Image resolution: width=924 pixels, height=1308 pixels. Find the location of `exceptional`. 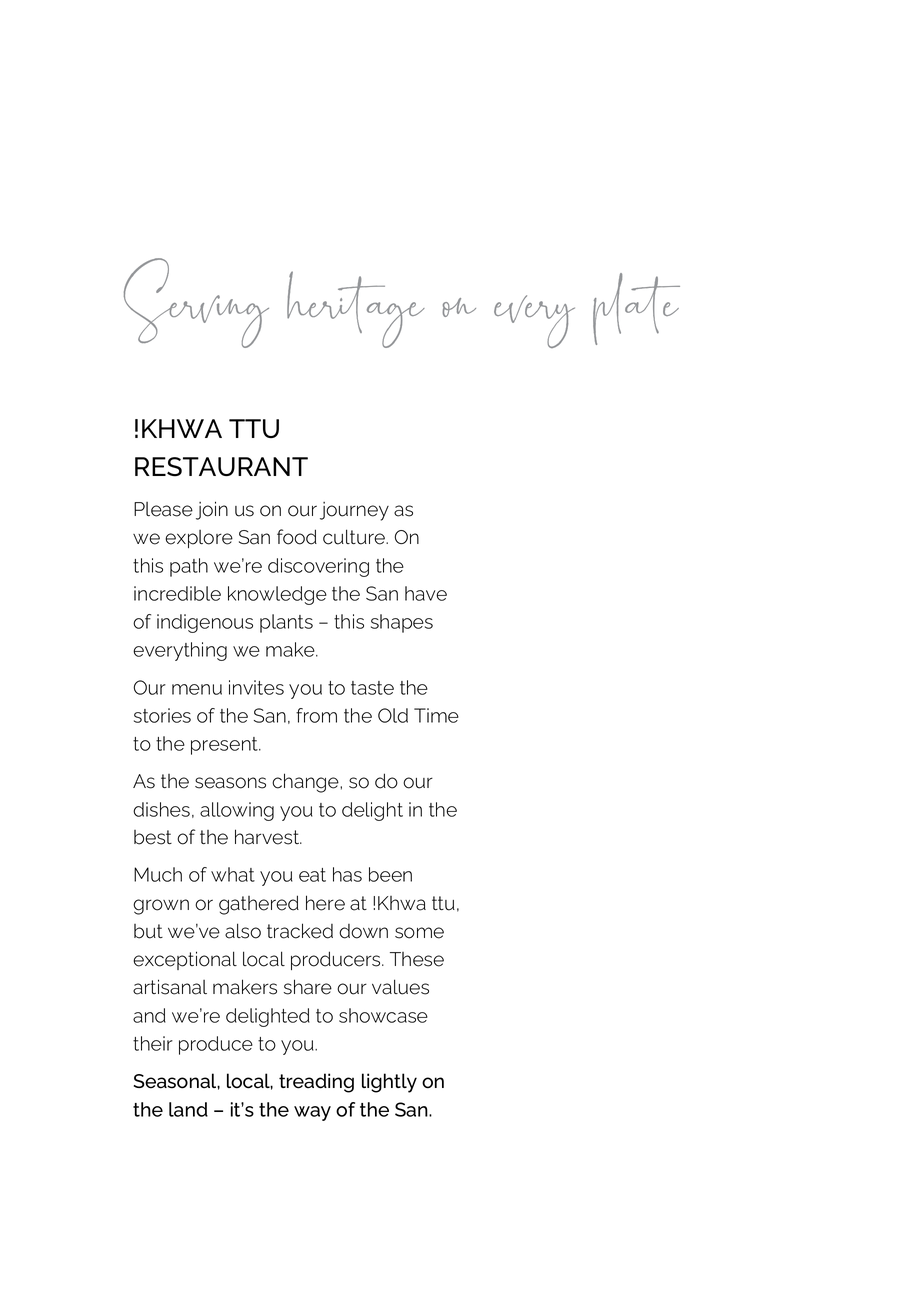

exceptional is located at coordinates (185, 960).
